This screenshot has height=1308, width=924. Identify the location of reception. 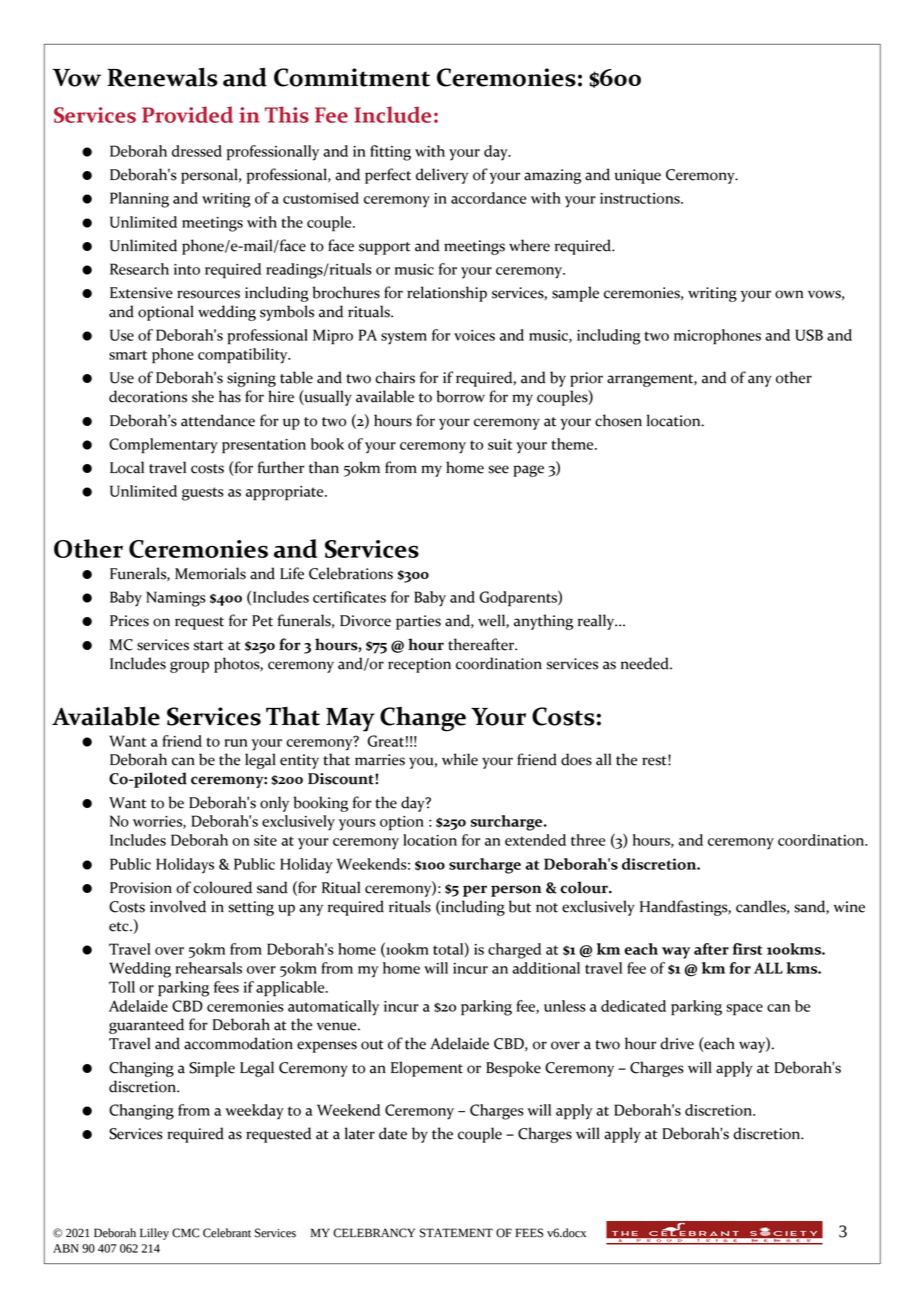
(419, 665).
